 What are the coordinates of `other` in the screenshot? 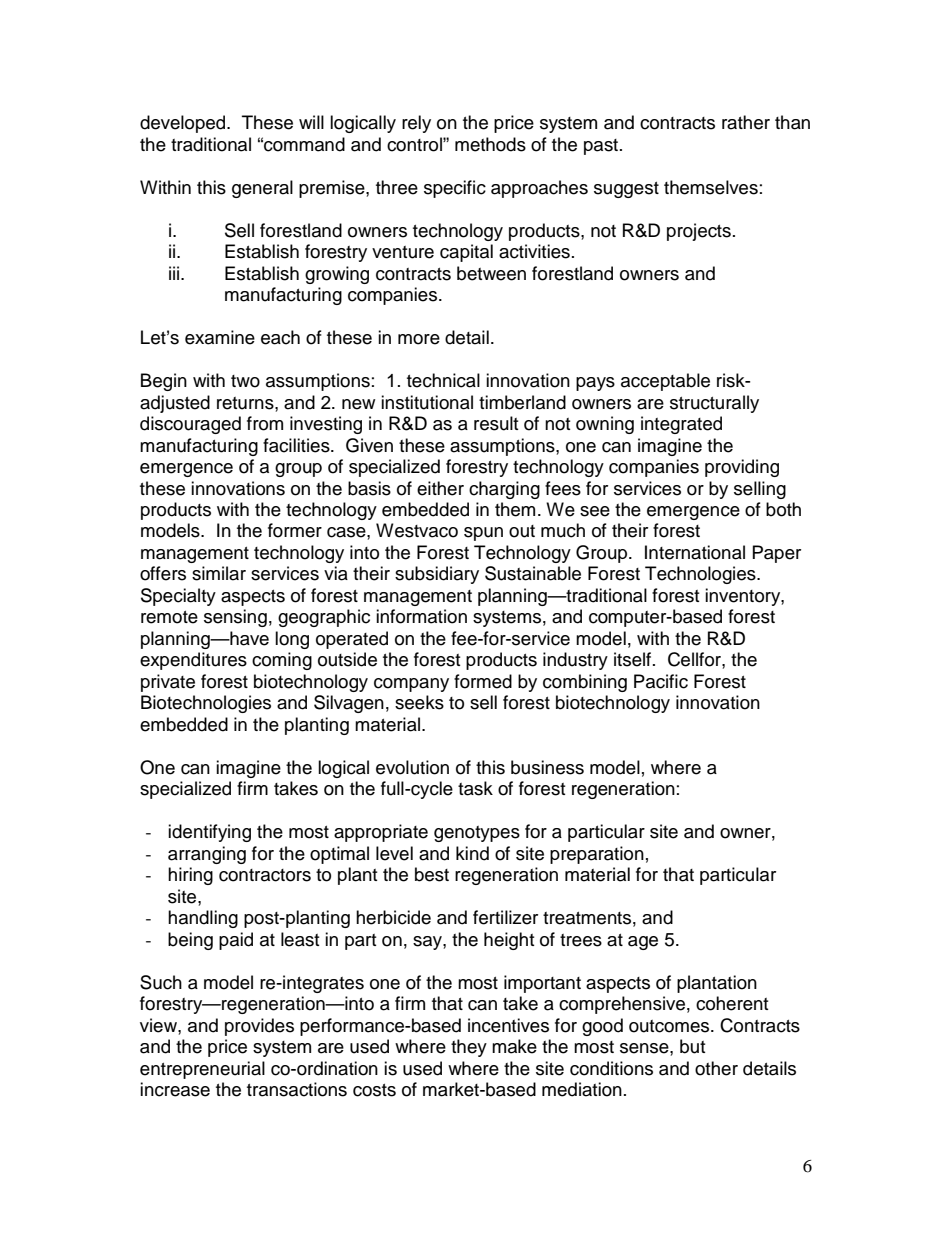 It's located at (716, 1068).
